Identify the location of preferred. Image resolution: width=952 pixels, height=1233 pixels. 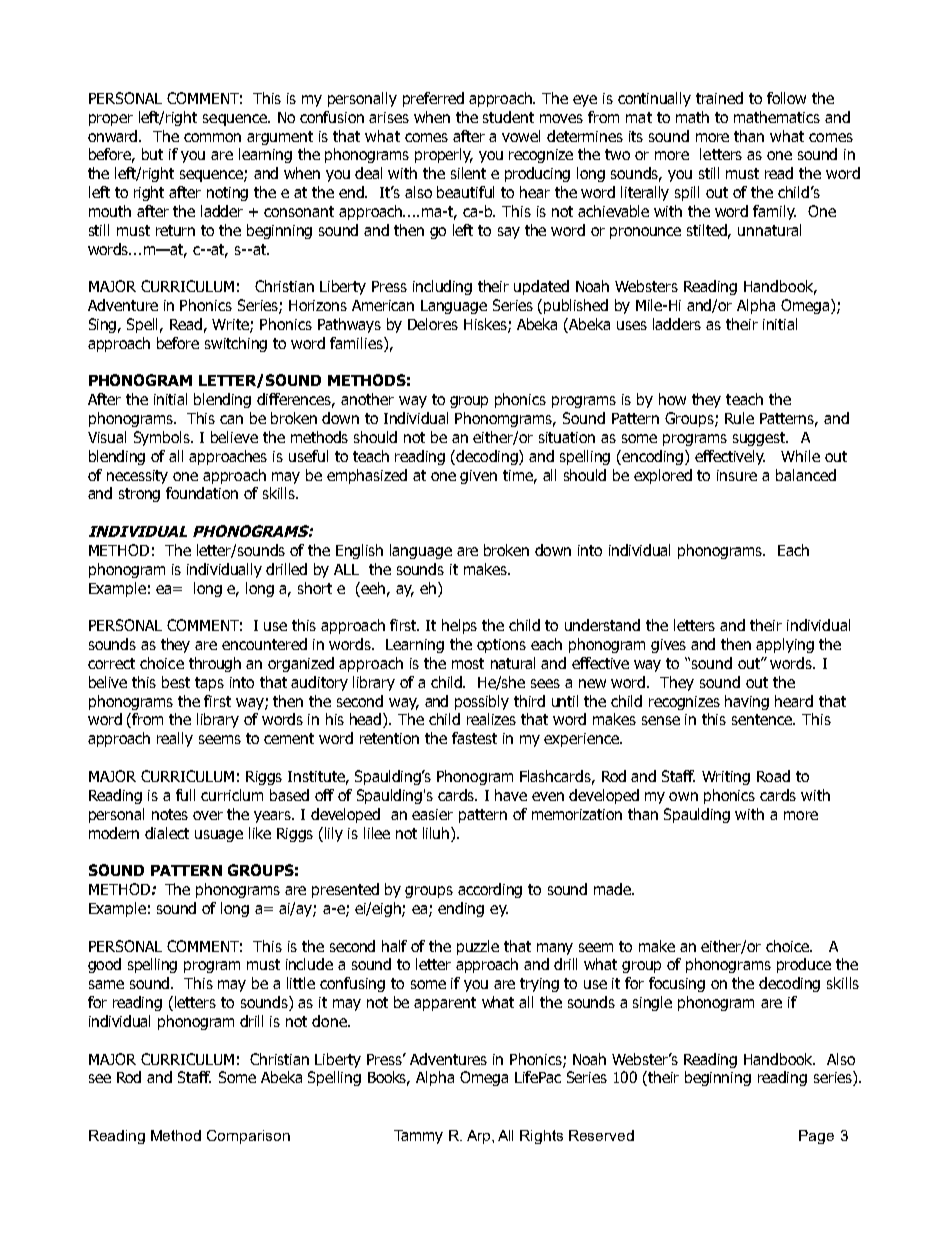
(433, 99).
